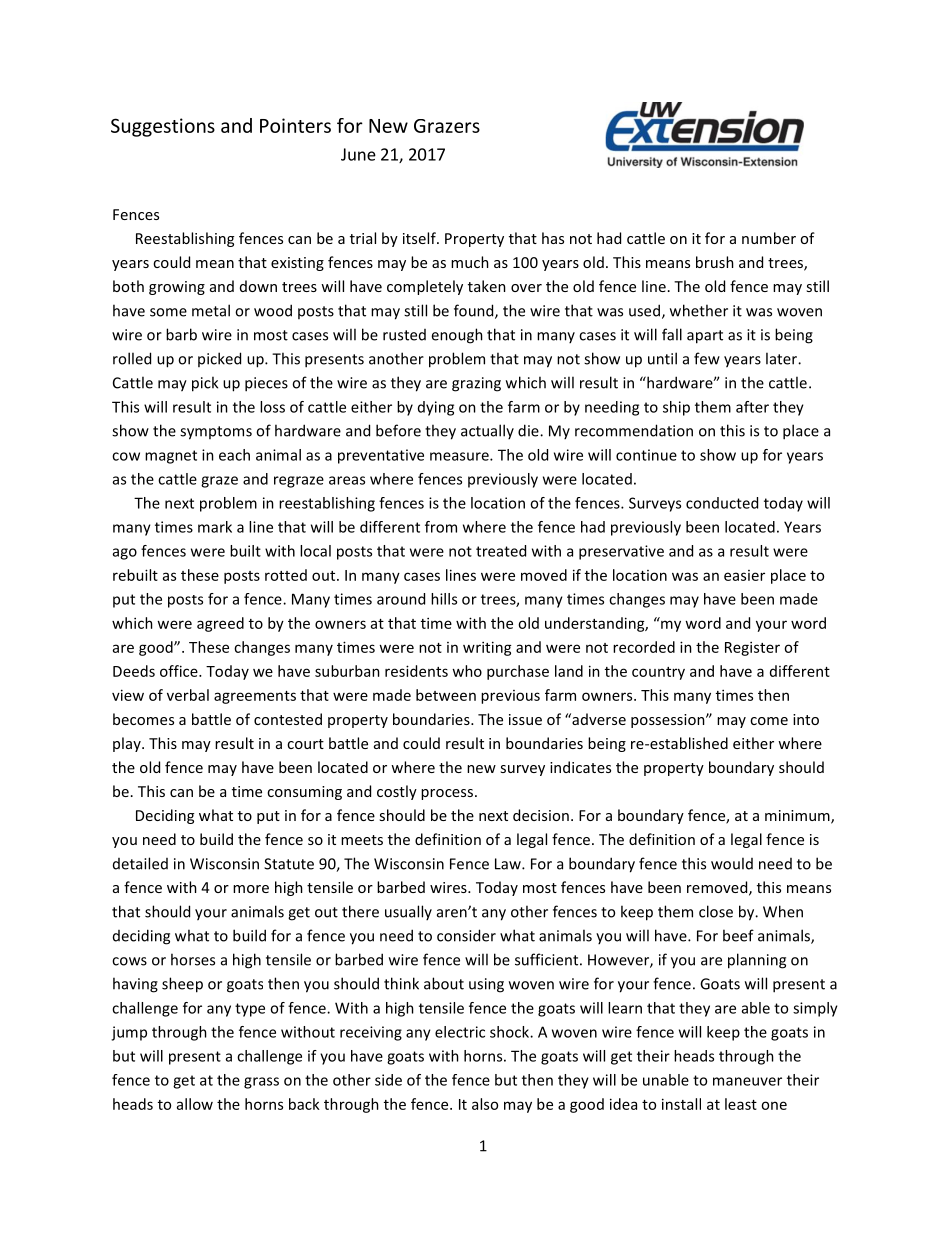 The width and height of the document is (952, 1233). I want to click on hills, so click(444, 599).
